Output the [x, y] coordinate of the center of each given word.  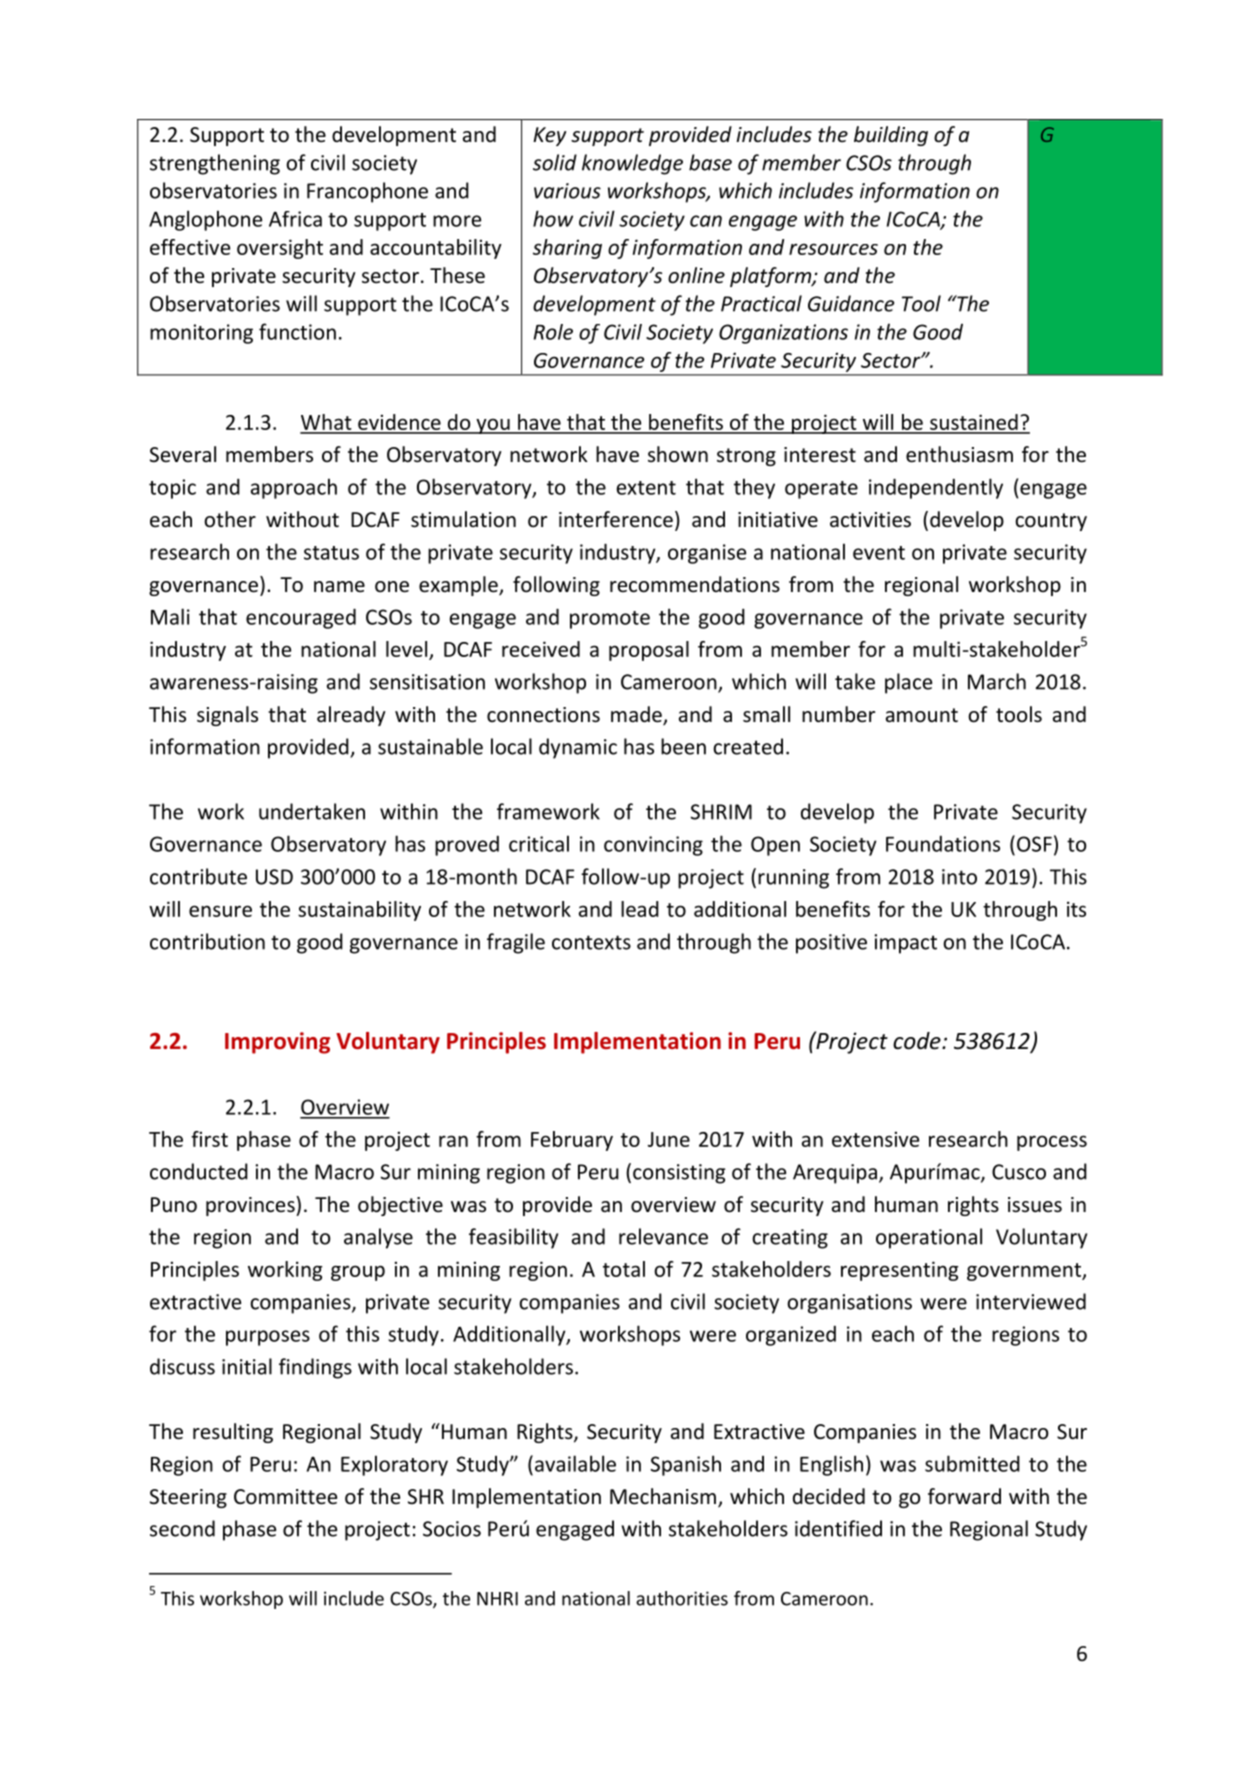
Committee [285, 1497]
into [959, 877]
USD [274, 877]
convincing [653, 846]
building [891, 136]
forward [964, 1496]
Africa [295, 219]
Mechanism [663, 1496]
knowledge [632, 164]
